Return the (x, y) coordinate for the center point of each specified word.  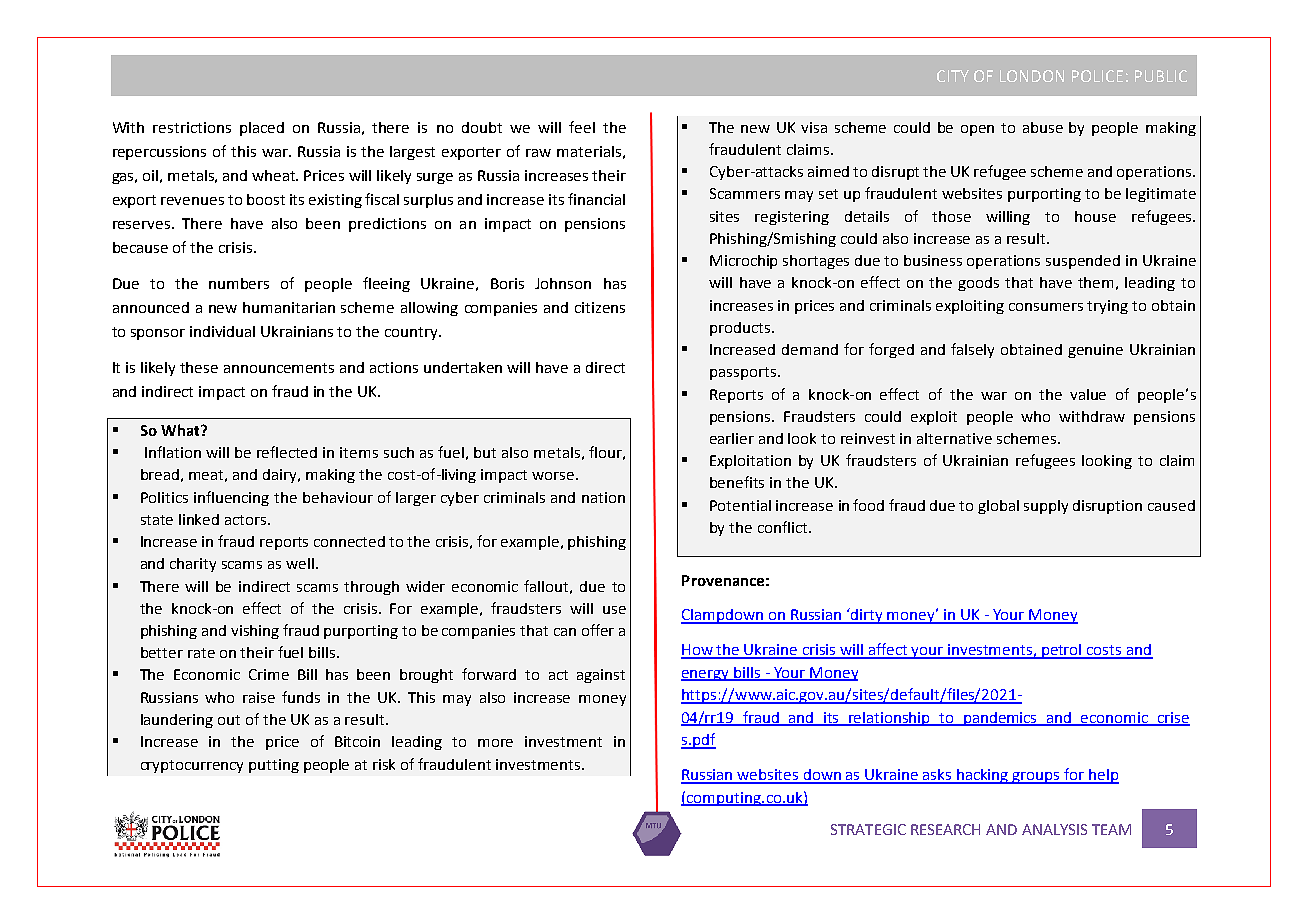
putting (274, 766)
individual (222, 331)
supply (1046, 507)
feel (582, 127)
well (300, 563)
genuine (1095, 351)
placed (262, 129)
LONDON (1032, 76)
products (741, 329)
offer (598, 630)
